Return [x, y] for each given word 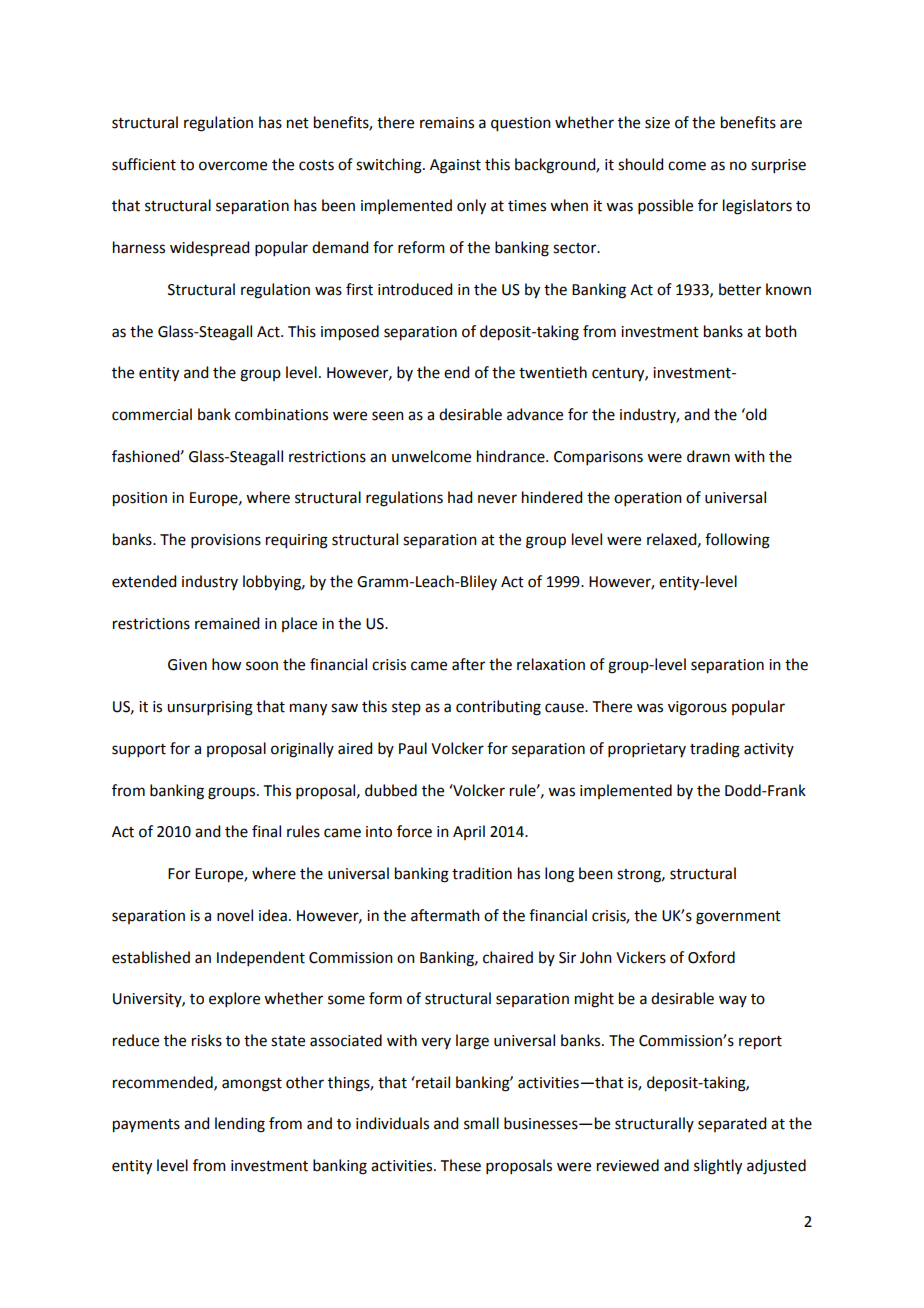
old [755, 414]
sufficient [144, 164]
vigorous [697, 708]
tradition [482, 873]
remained [227, 623]
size [657, 123]
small [481, 1123]
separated [732, 1124]
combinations [281, 414]
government [738, 918]
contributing [498, 708]
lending [240, 1125]
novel [235, 915]
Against [455, 166]
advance [535, 414]
